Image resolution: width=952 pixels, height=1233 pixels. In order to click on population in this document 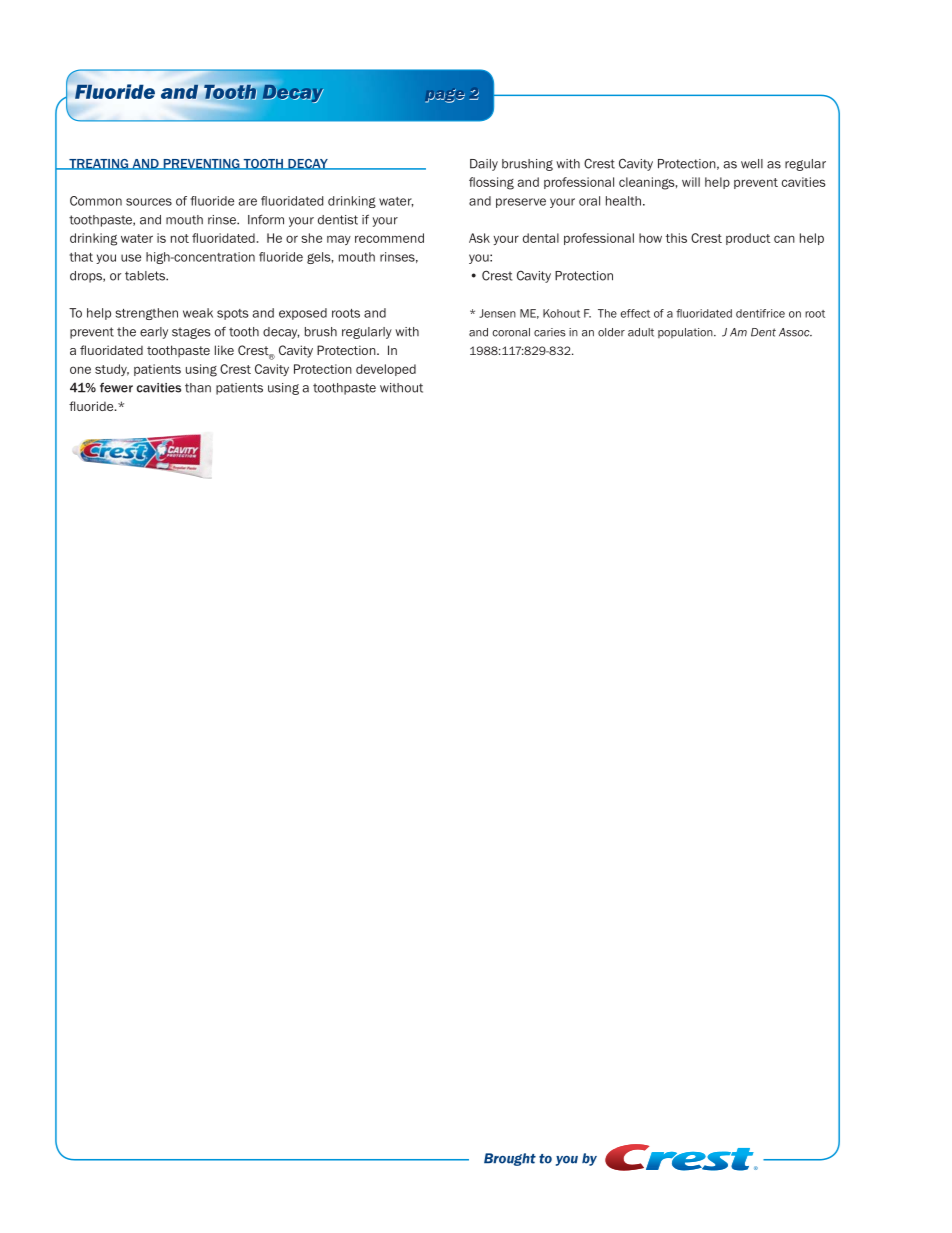, I will do `click(686, 333)`.
